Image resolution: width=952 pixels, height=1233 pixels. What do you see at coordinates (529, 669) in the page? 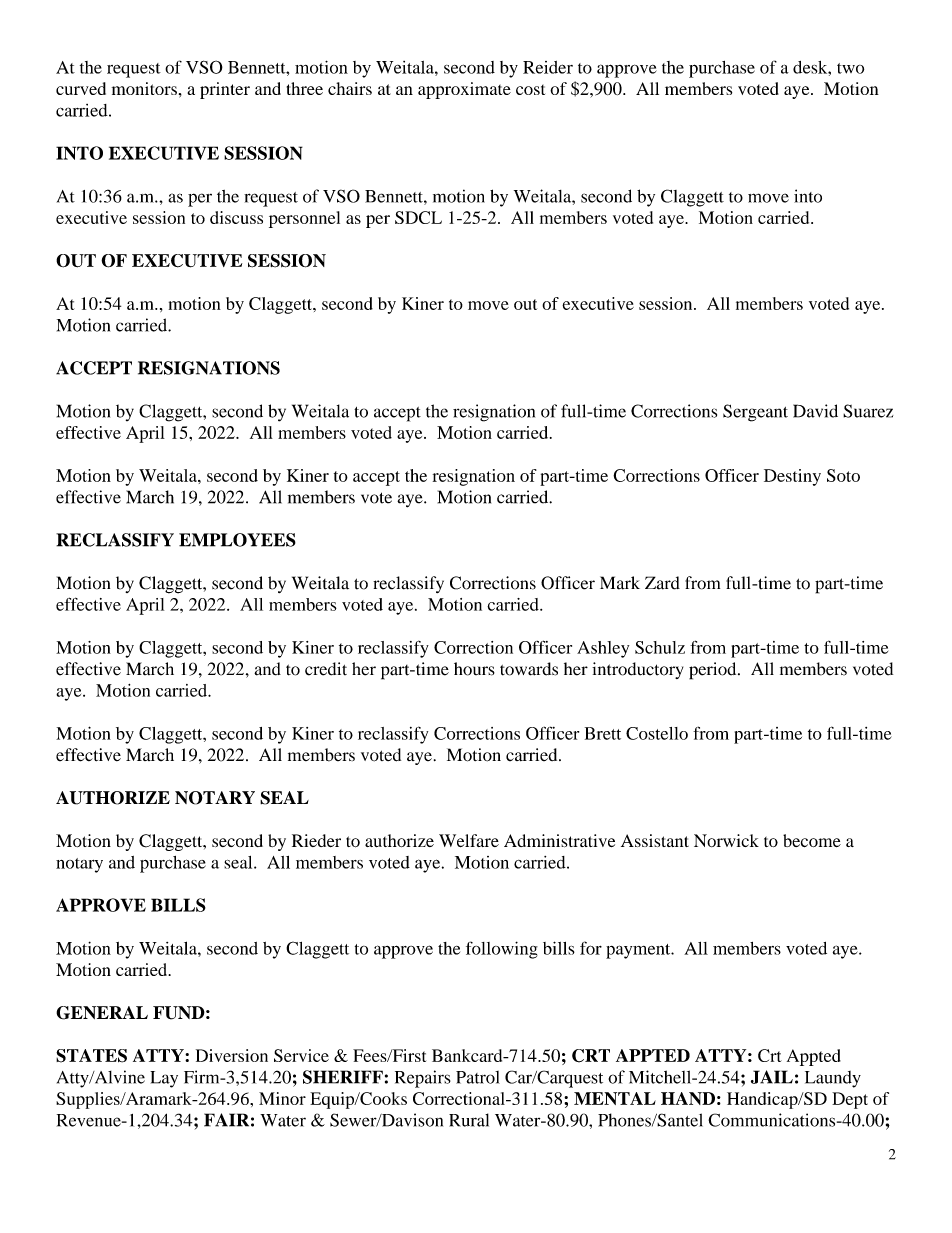
I see `towards` at bounding box center [529, 669].
